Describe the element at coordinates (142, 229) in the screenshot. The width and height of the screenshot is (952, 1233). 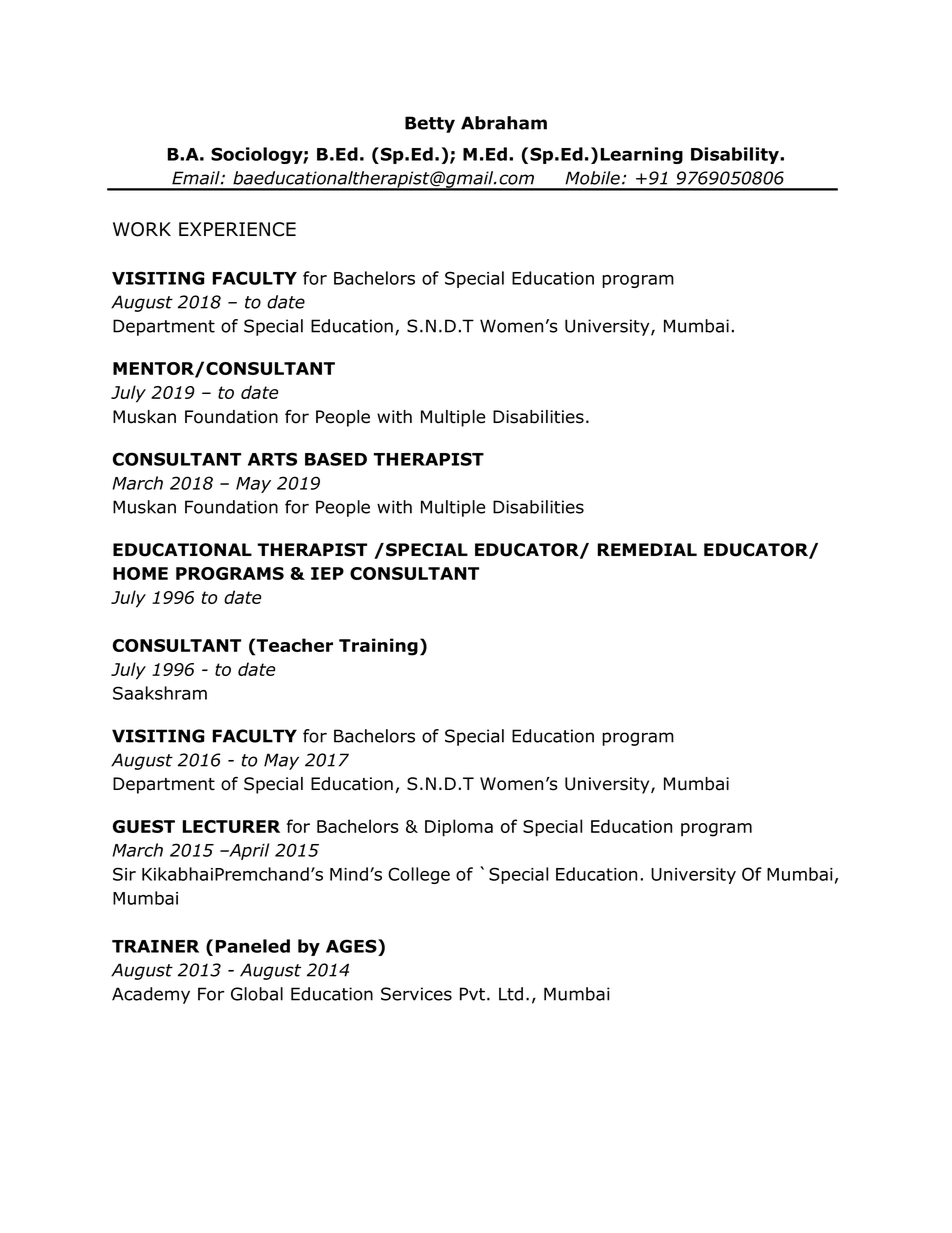
I see `WORK` at that location.
